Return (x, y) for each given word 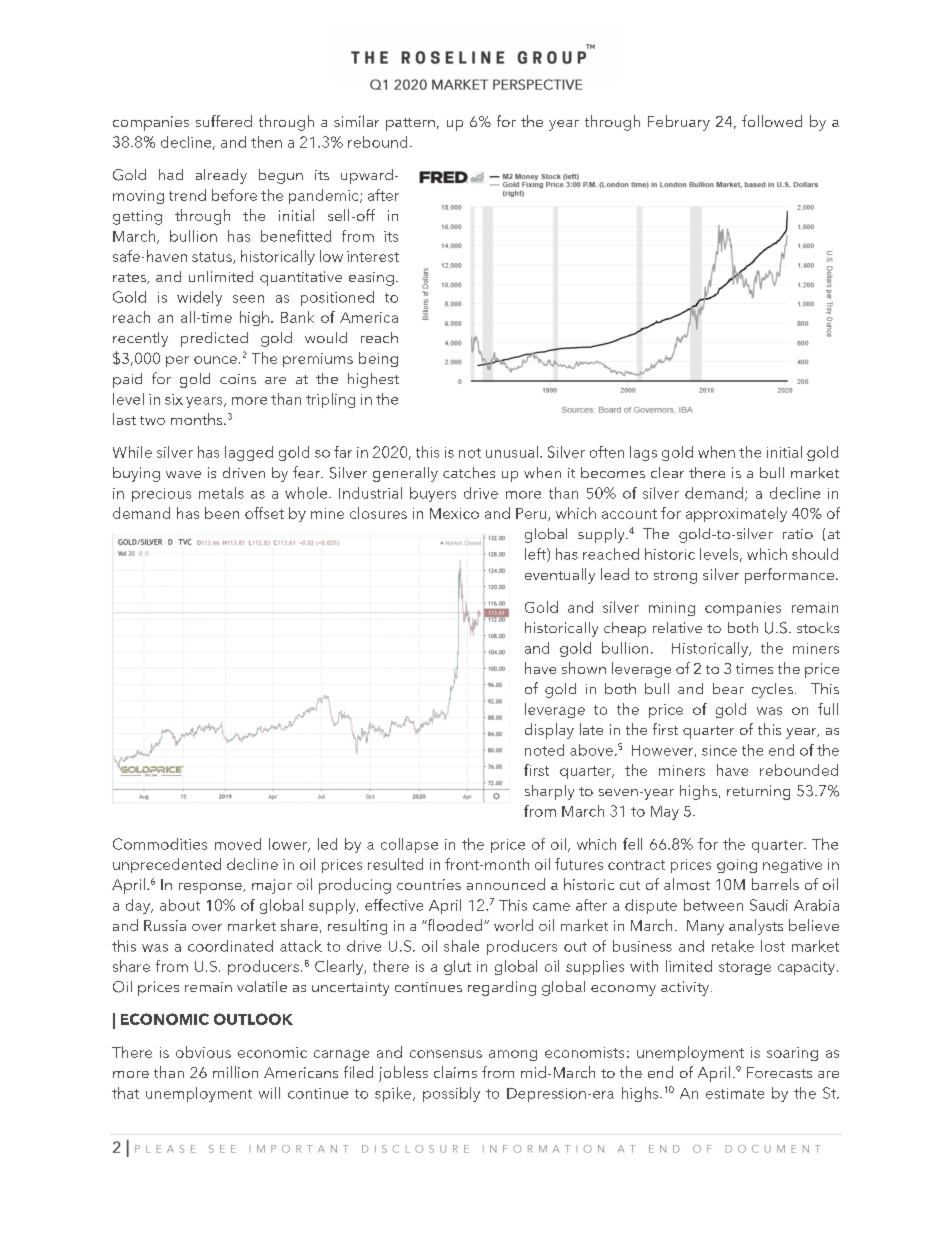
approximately (736, 514)
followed (772, 121)
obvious (203, 1052)
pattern (410, 124)
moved (238, 844)
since (719, 750)
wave (183, 474)
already (221, 176)
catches (469, 472)
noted (544, 750)
